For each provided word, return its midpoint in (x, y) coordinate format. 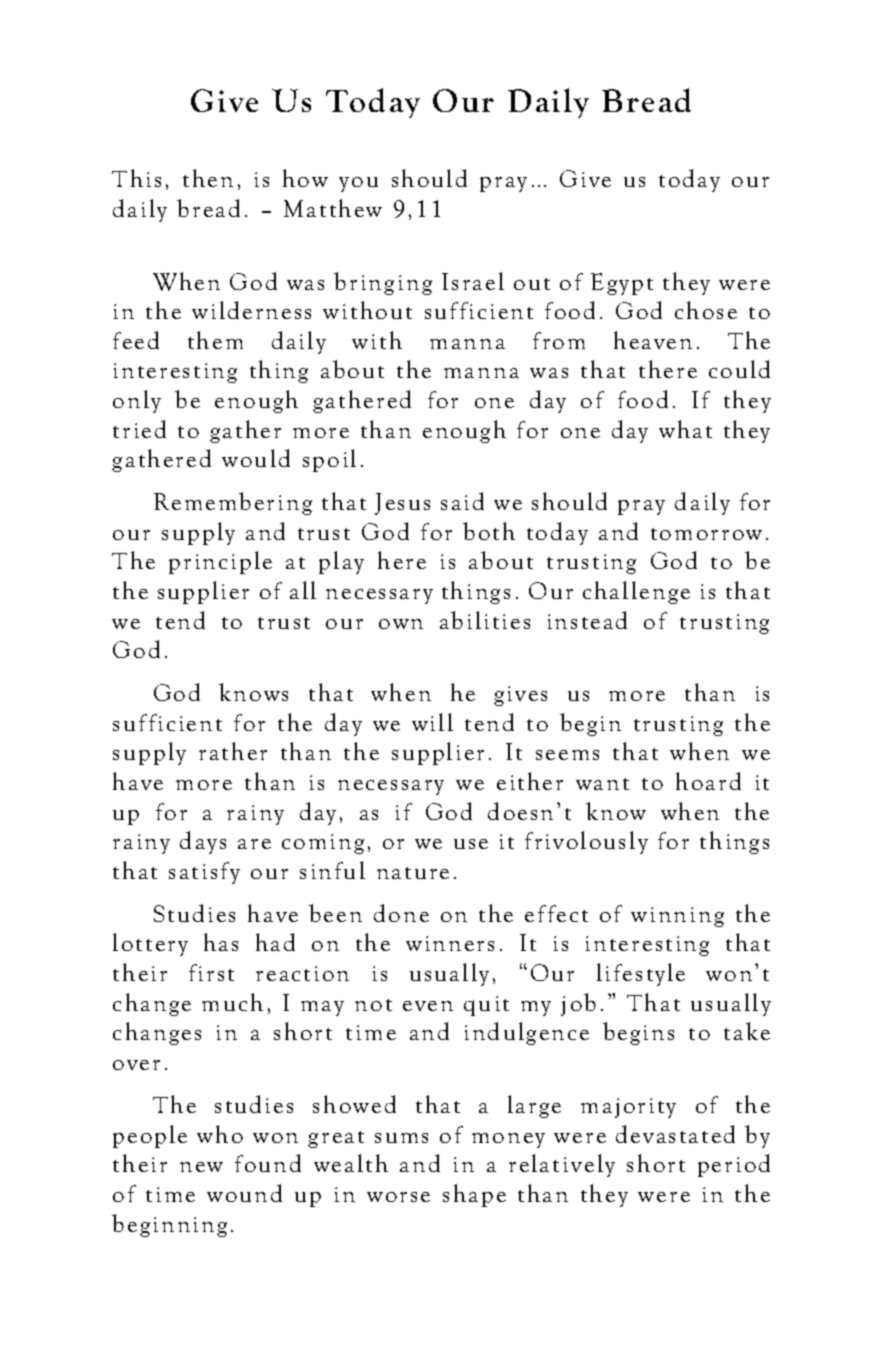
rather (233, 751)
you (358, 184)
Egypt (622, 284)
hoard (708, 781)
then (208, 178)
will (432, 722)
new (201, 1167)
